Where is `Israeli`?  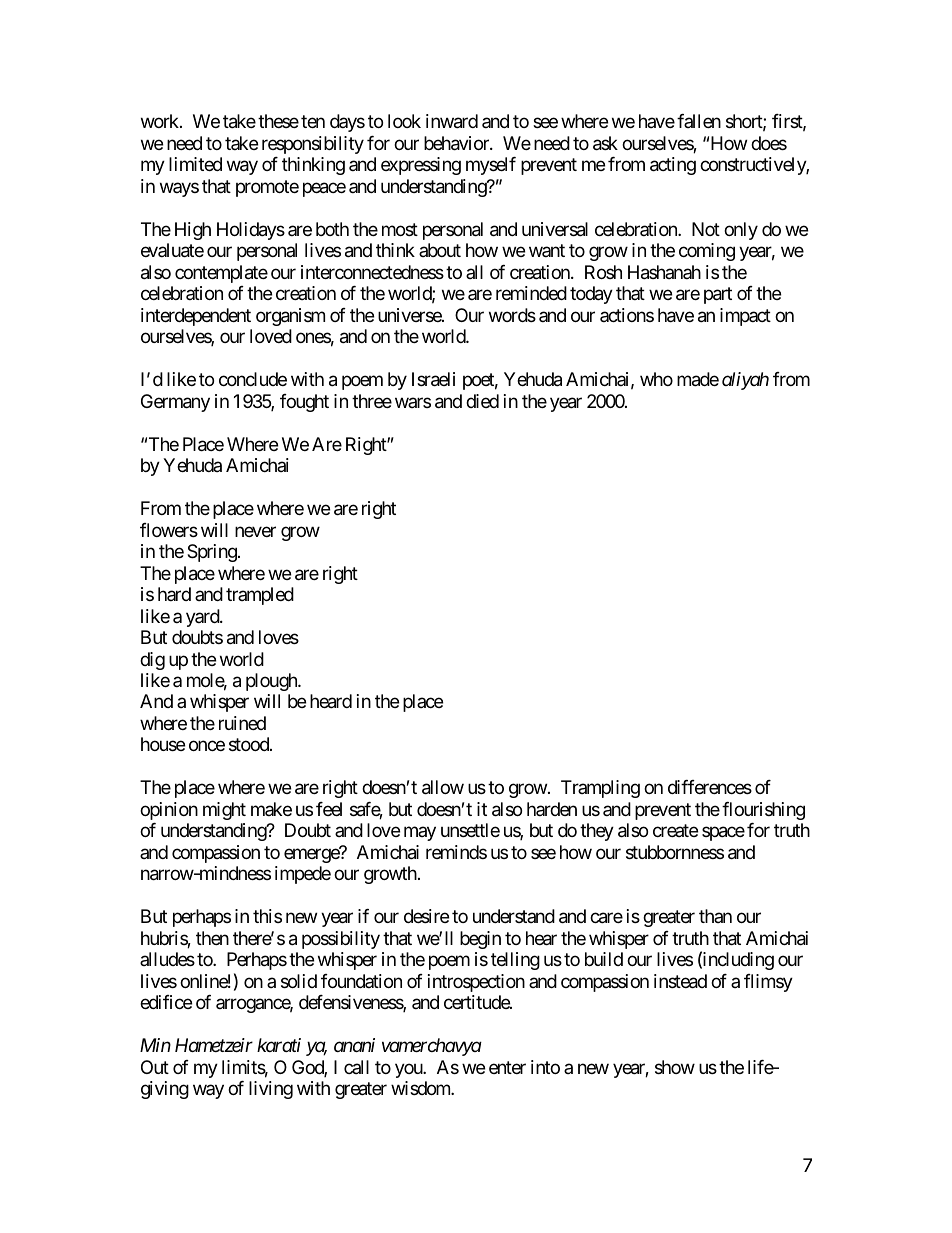 Israeli is located at coordinates (433, 379).
